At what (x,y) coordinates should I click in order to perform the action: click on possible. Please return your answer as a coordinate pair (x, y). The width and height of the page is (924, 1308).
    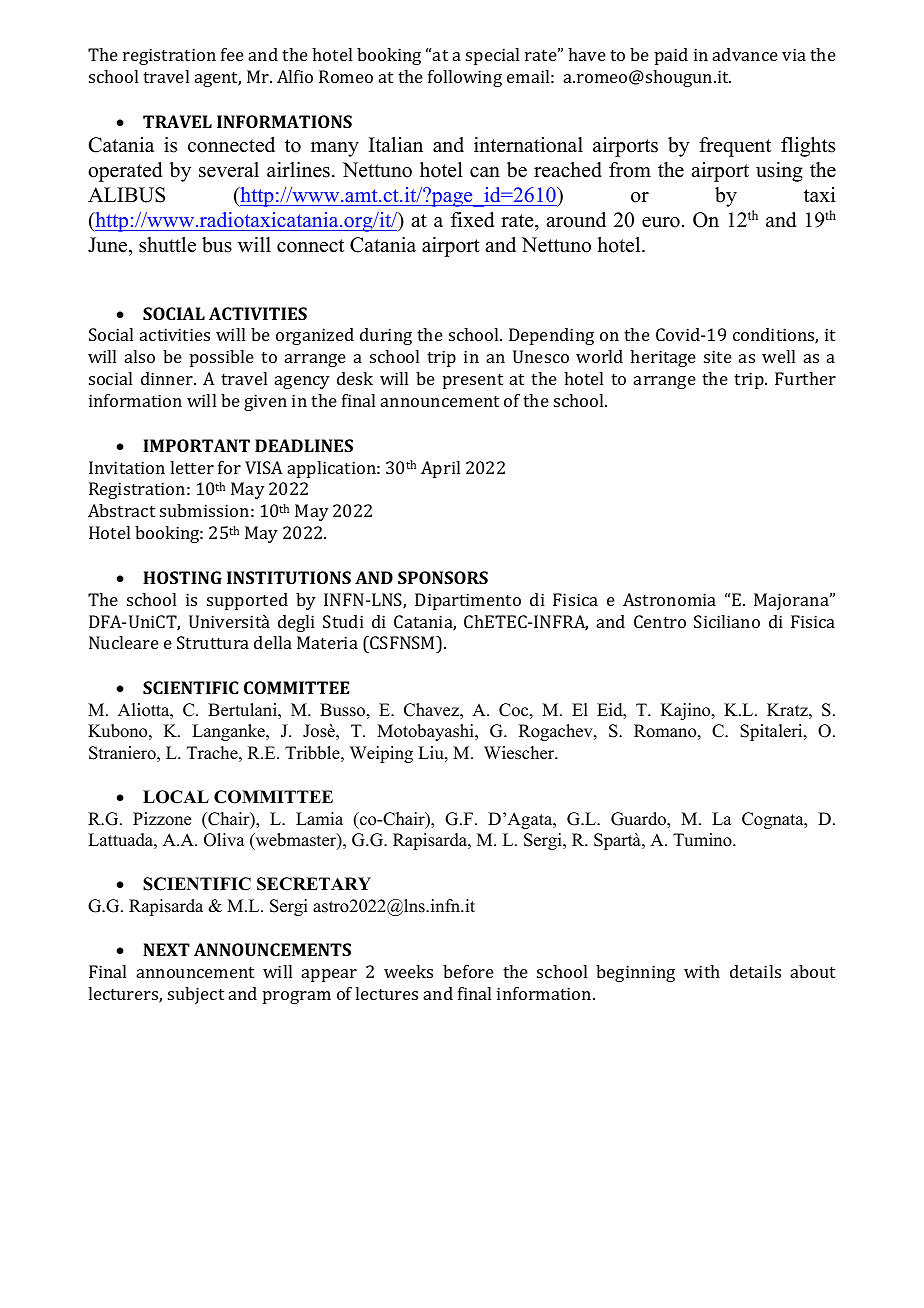
    Looking at the image, I should click on (222, 358).
